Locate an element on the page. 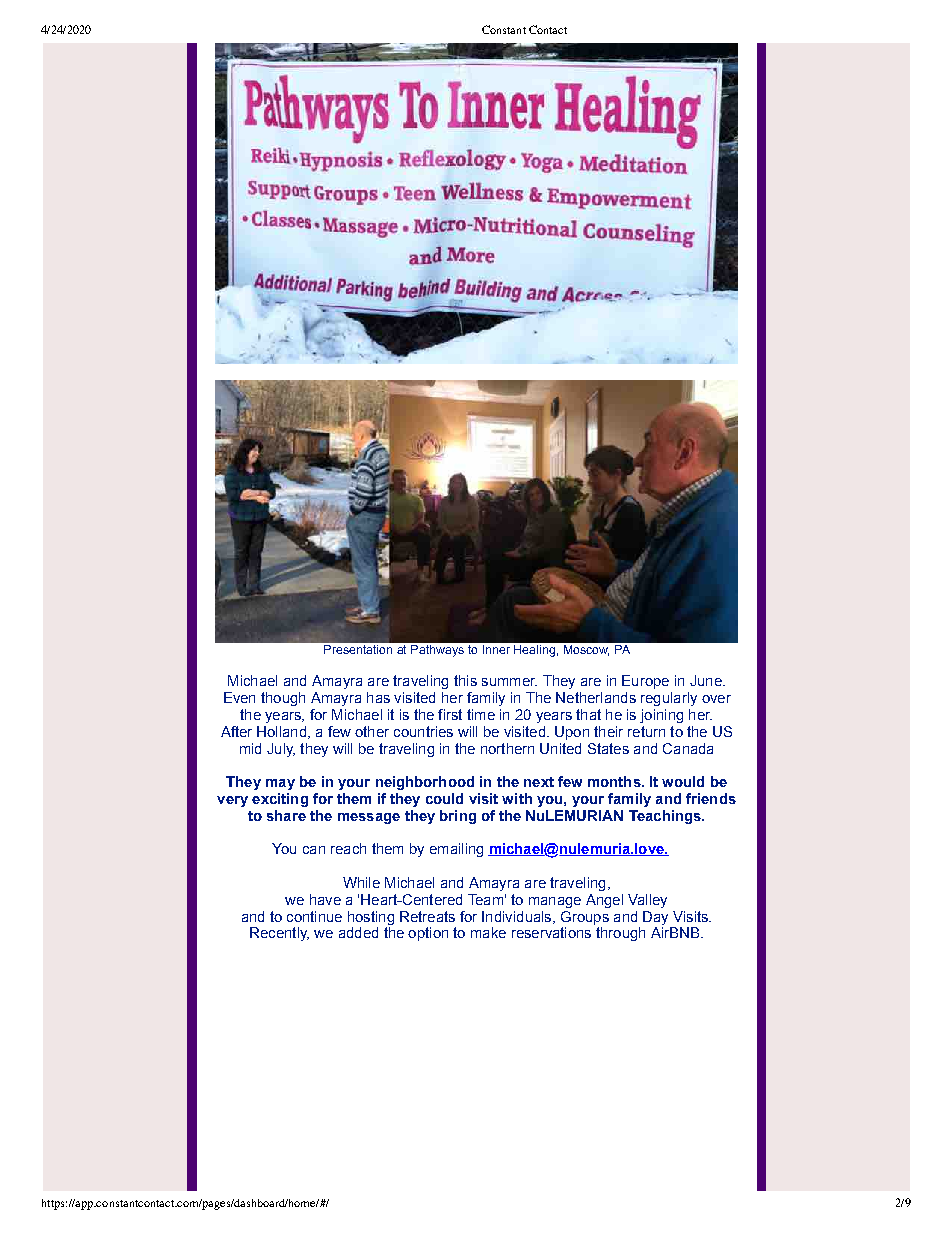 The image size is (952, 1233). Canada is located at coordinates (688, 748).
